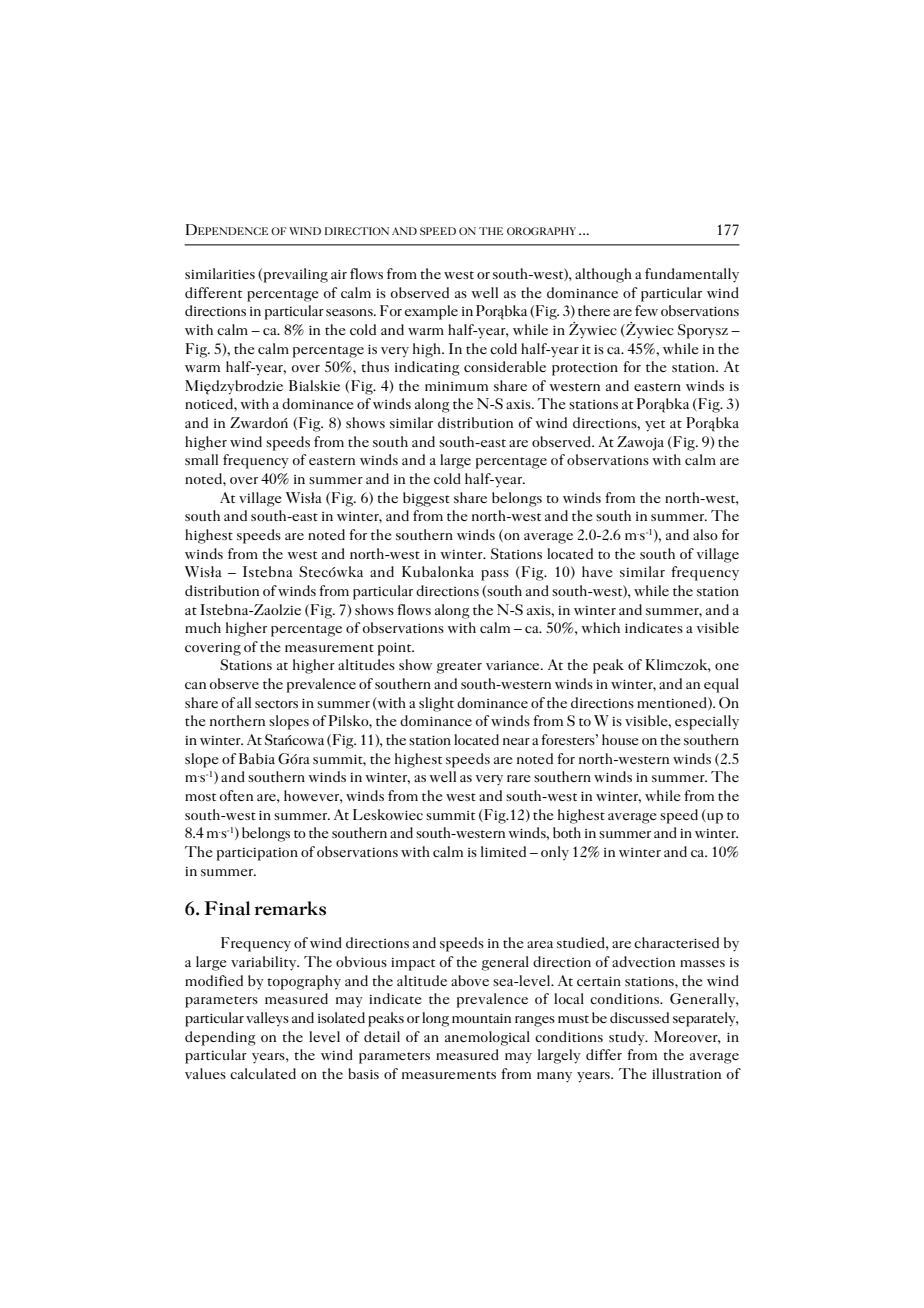 The height and width of the screenshot is (1308, 924). Describe the element at coordinates (459, 668) in the screenshot. I see `greater` at that location.
